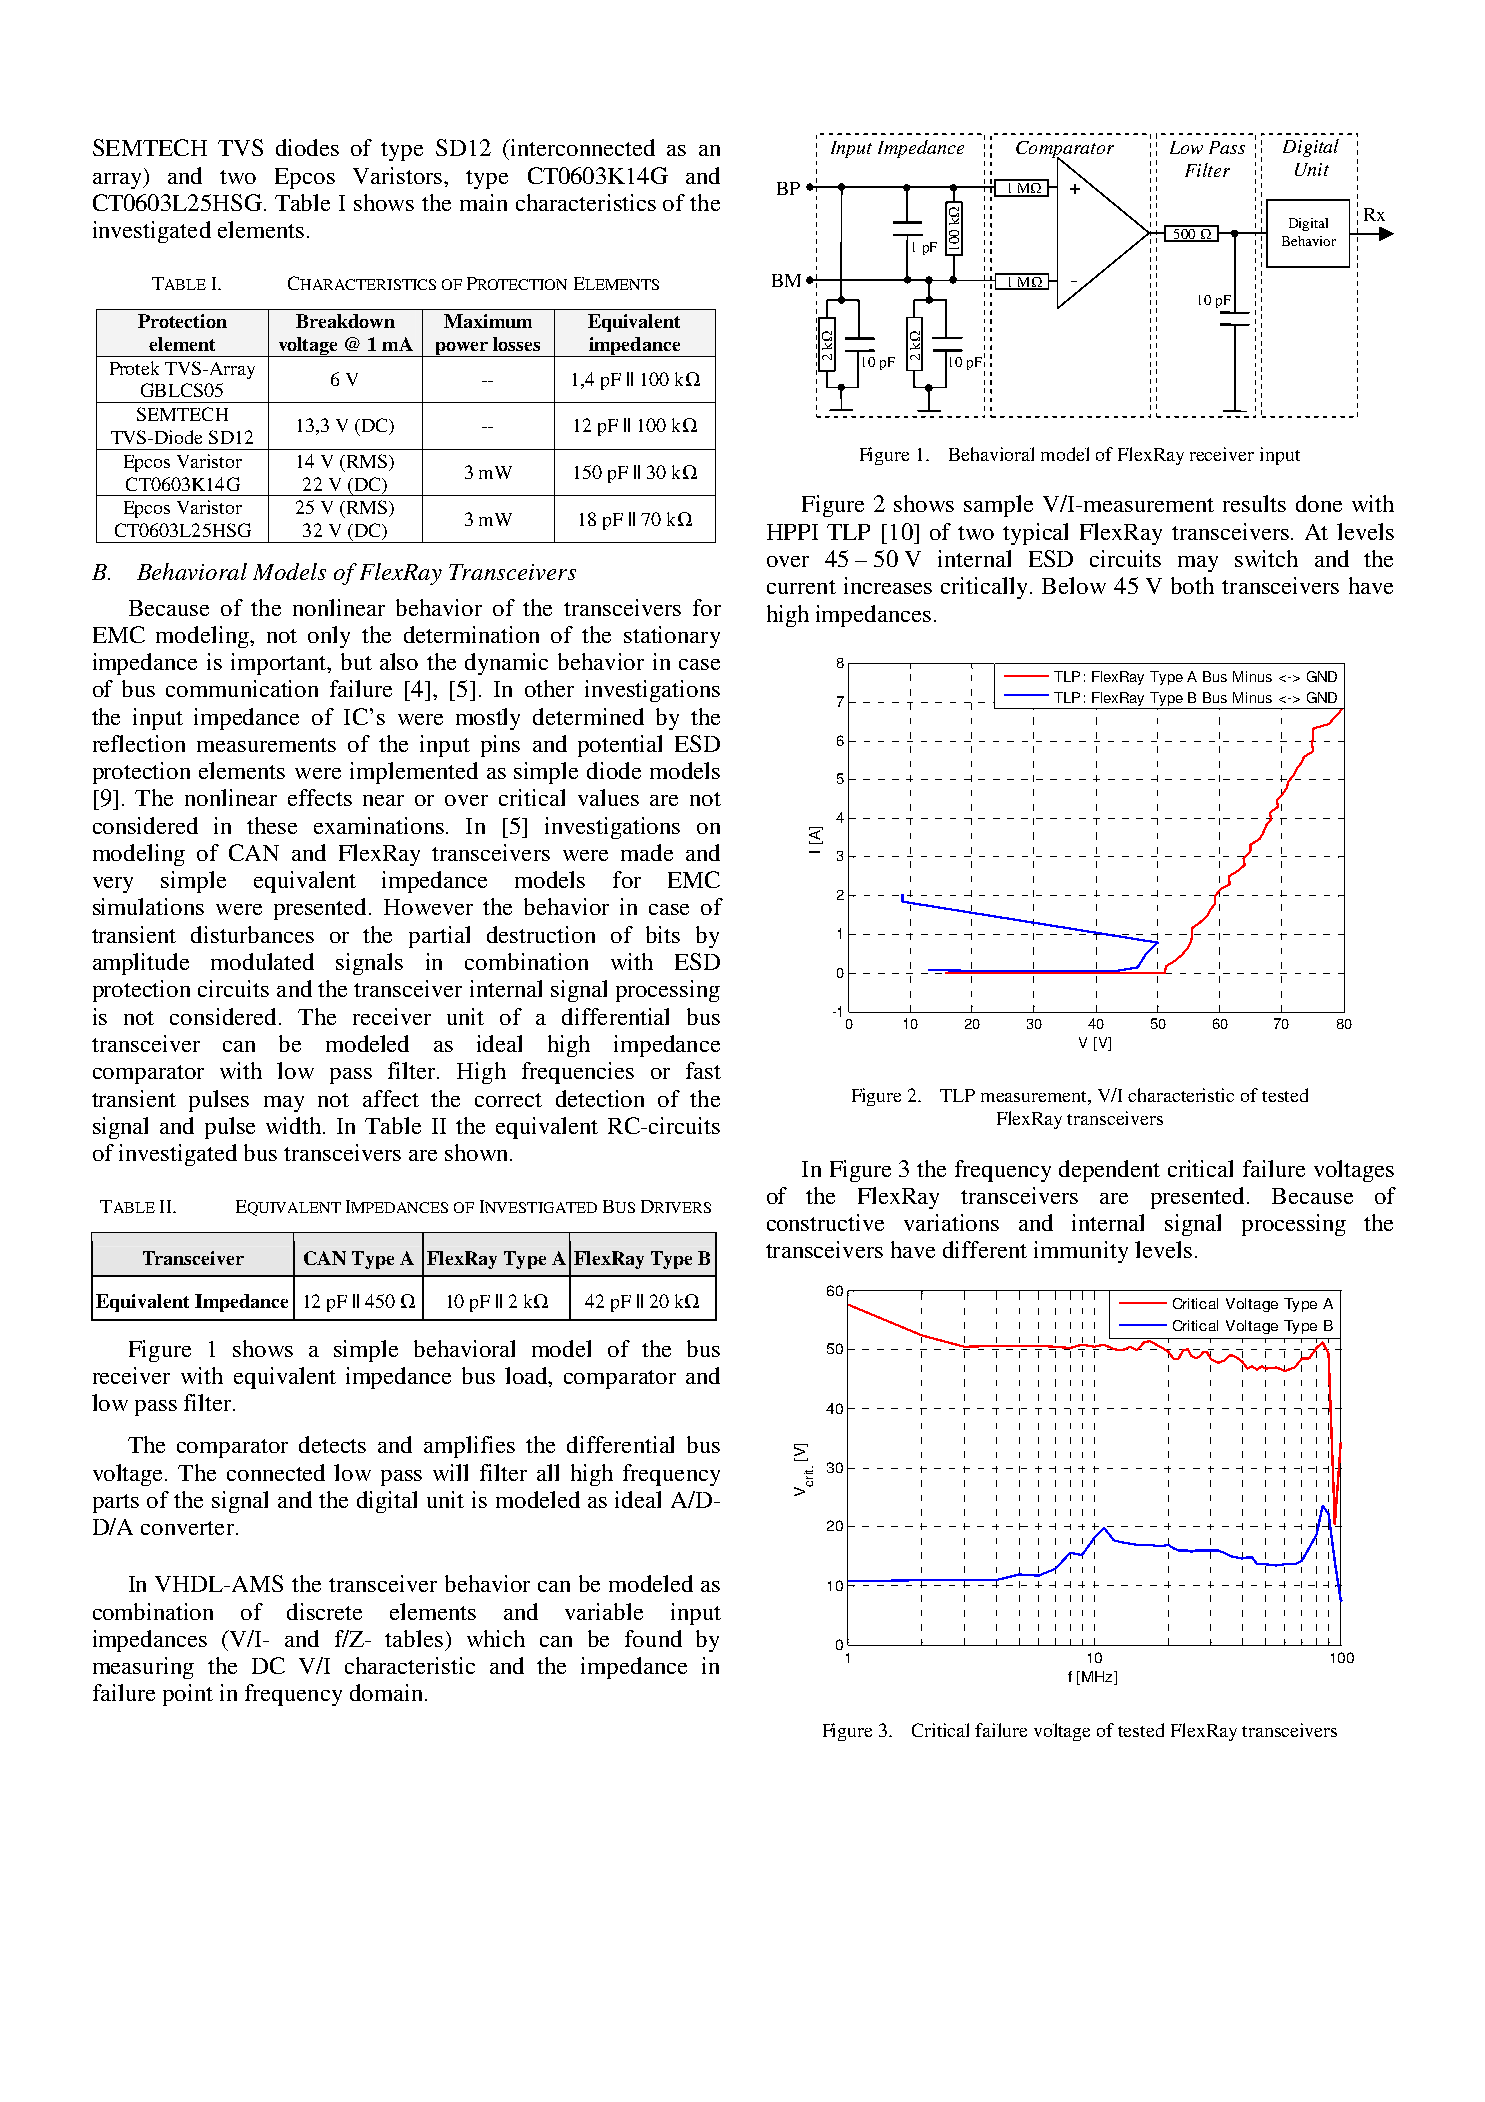  I want to click on width, so click(295, 1125).
